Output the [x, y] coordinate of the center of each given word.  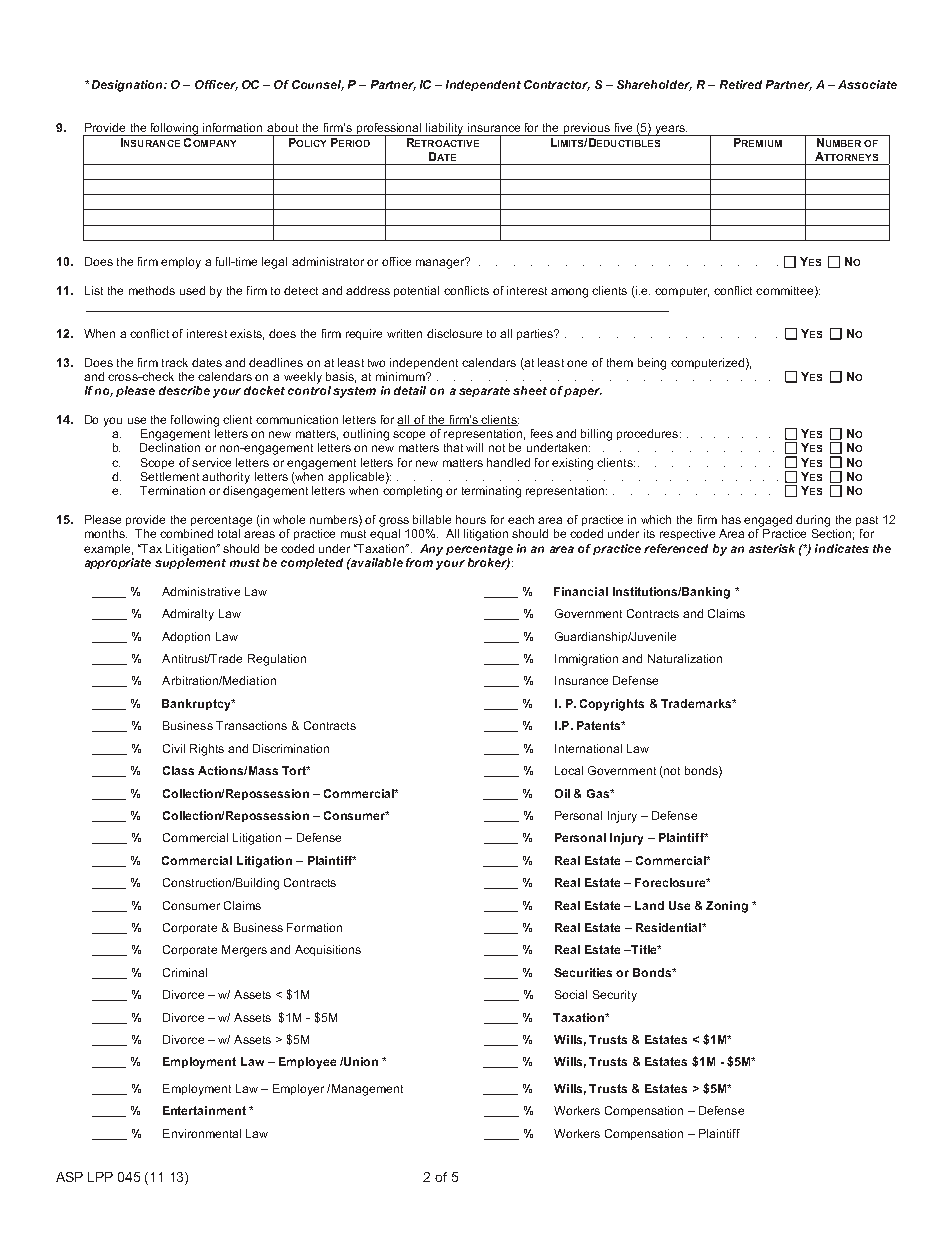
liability [445, 129]
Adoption [186, 637]
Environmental [202, 1133]
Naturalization [685, 658]
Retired [741, 84]
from [419, 562]
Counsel [318, 85]
